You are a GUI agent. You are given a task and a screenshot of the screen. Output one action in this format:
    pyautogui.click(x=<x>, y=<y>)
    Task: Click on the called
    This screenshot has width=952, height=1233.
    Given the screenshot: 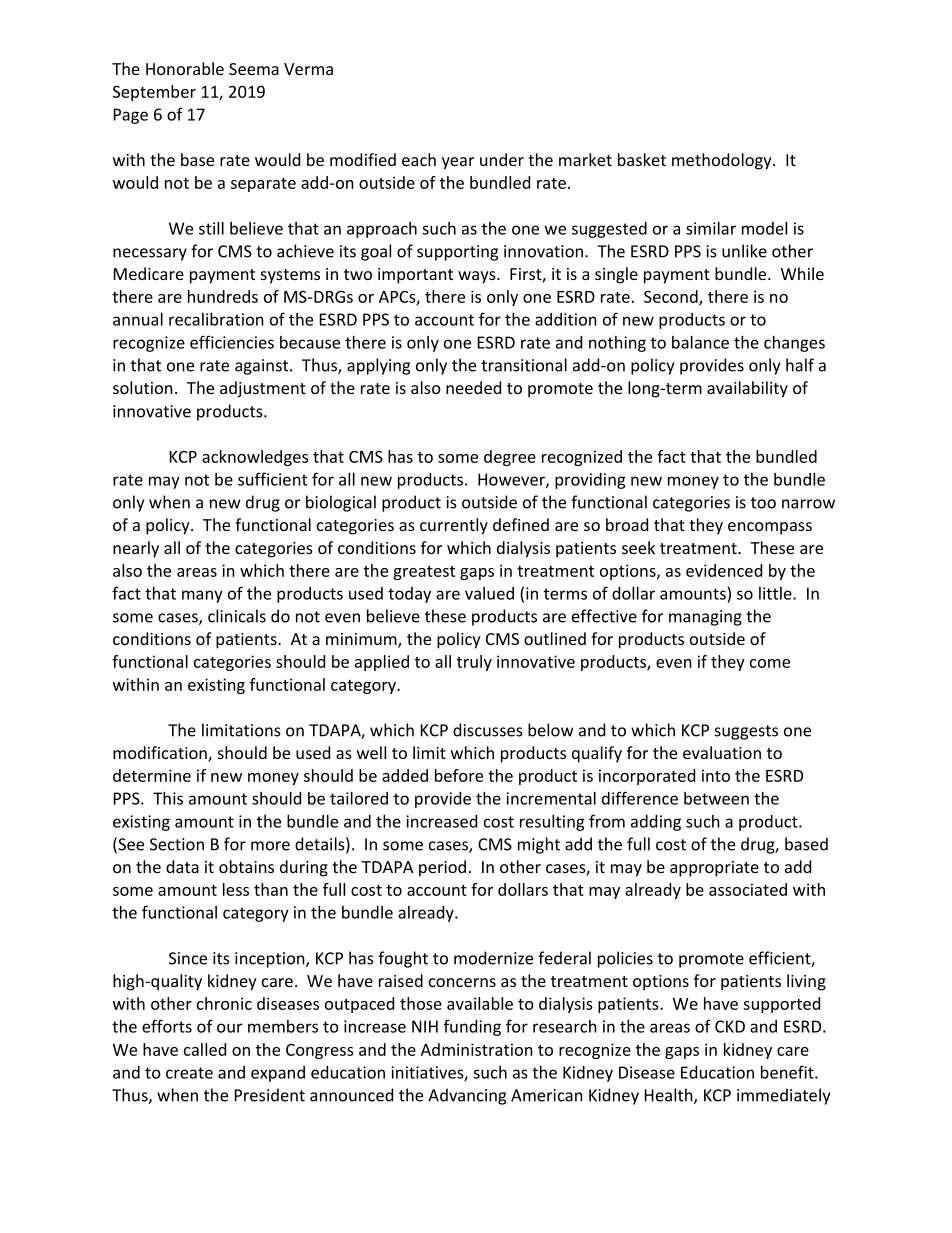 What is the action you would take?
    pyautogui.click(x=205, y=1049)
